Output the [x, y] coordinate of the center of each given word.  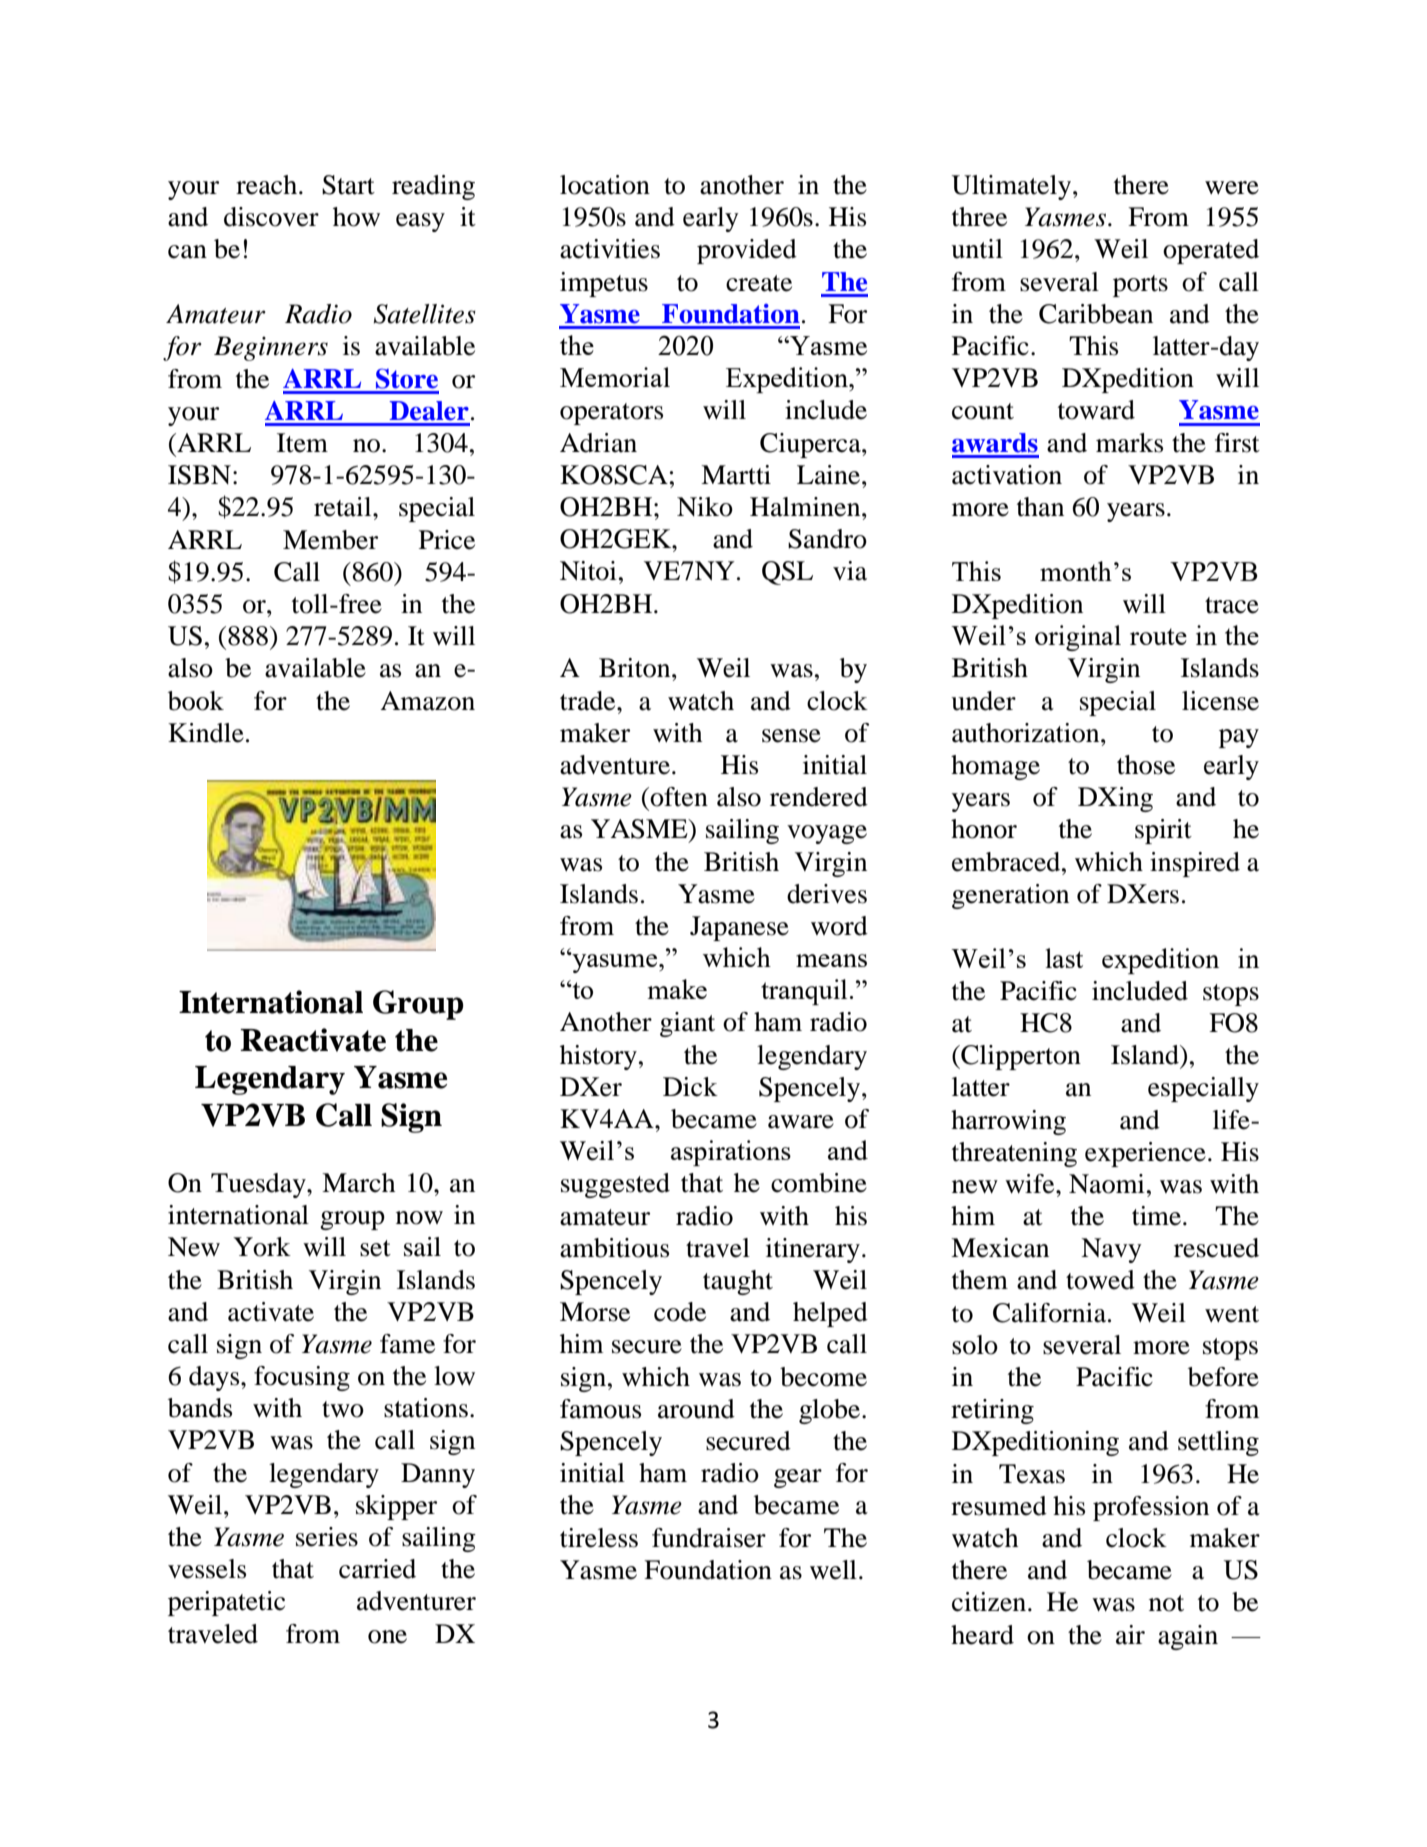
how [356, 217]
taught [738, 1282]
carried [377, 1569]
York [262, 1247]
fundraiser [709, 1538]
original [1078, 638]
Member [330, 540]
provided [747, 251]
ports [1140, 286]
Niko [705, 507]
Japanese [739, 928]
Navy [1111, 1250]
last [1064, 958]
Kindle [206, 733]
